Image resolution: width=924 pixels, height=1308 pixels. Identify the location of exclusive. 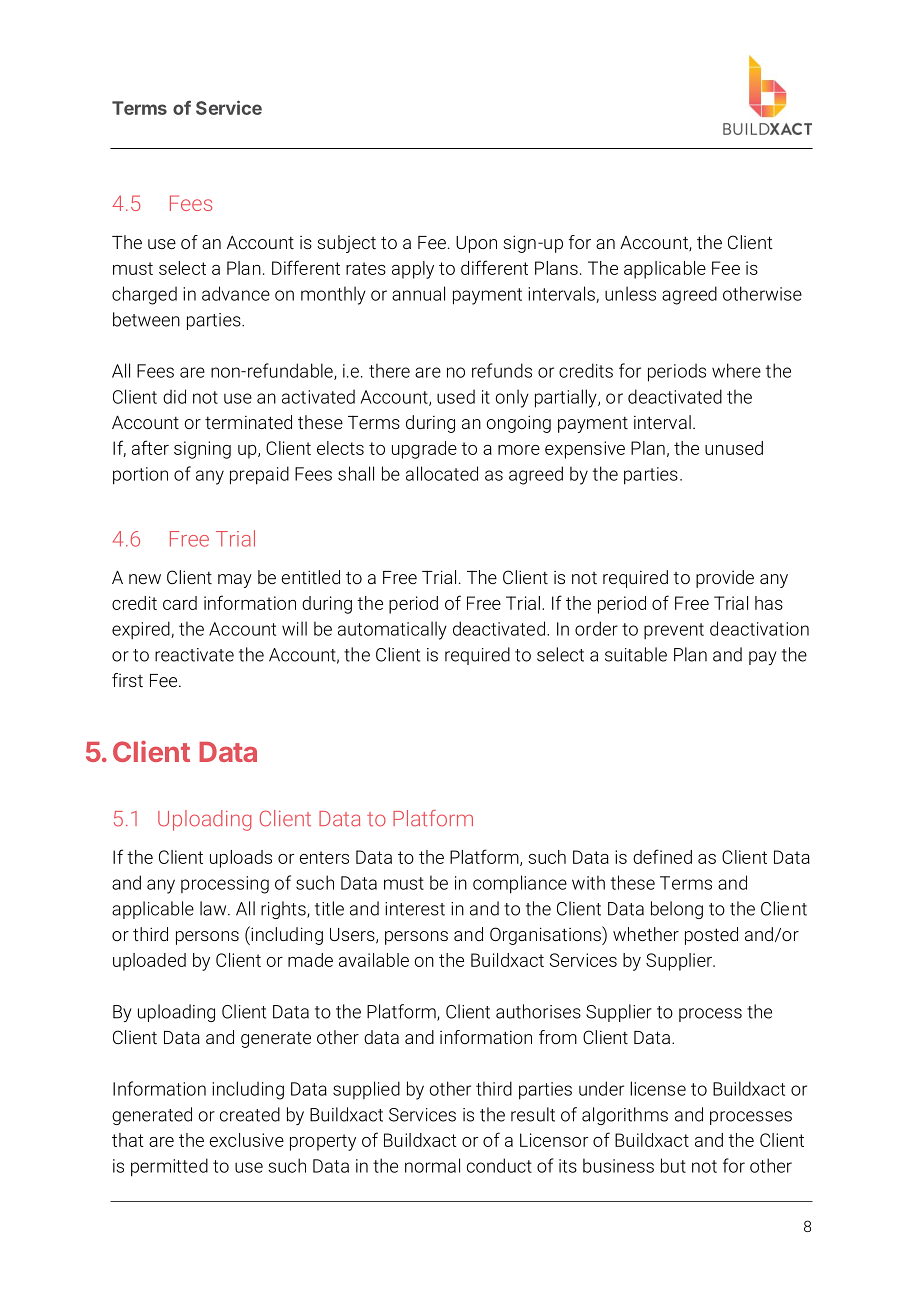
(247, 1140).
